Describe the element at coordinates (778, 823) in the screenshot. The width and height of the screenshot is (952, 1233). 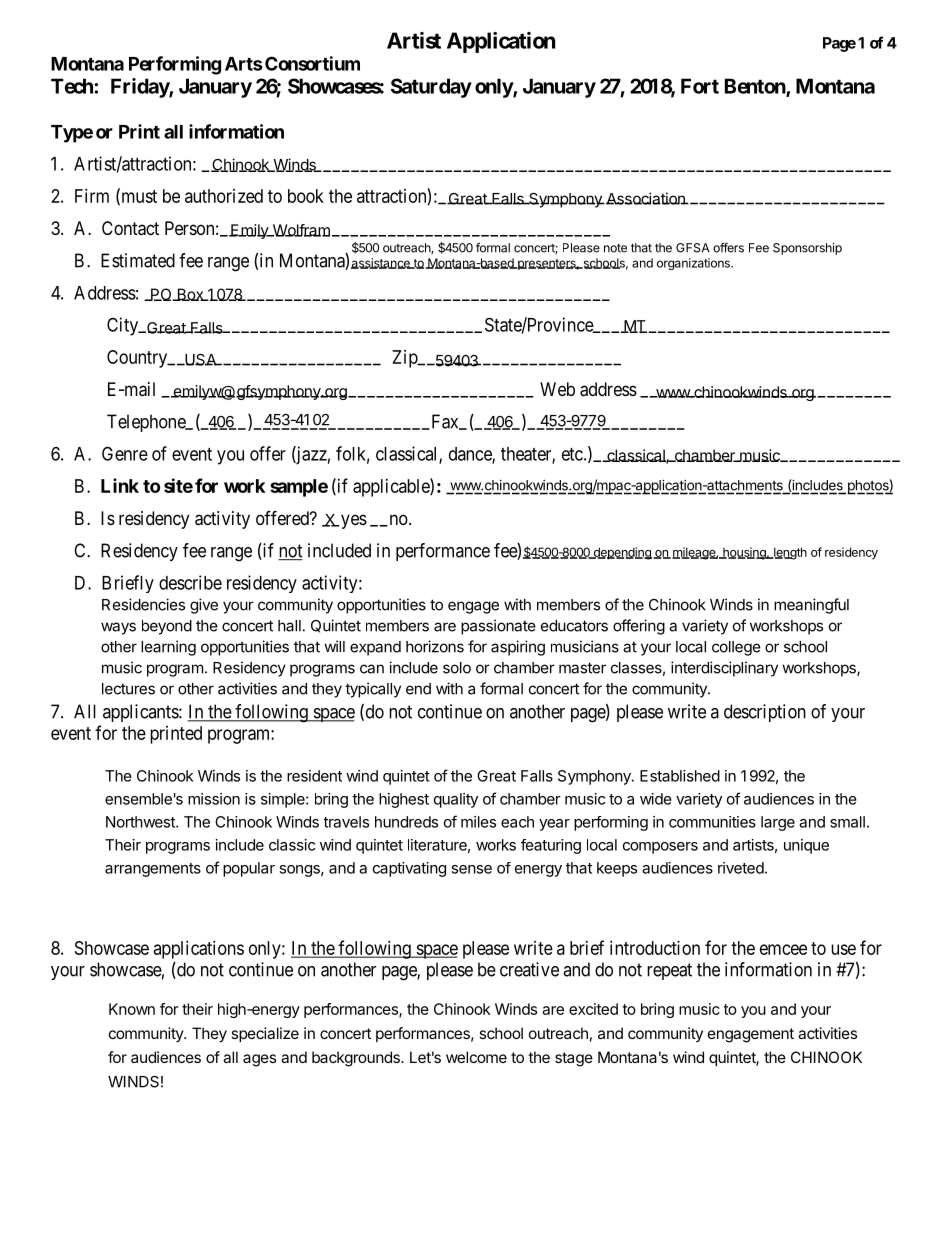
I see `large` at that location.
